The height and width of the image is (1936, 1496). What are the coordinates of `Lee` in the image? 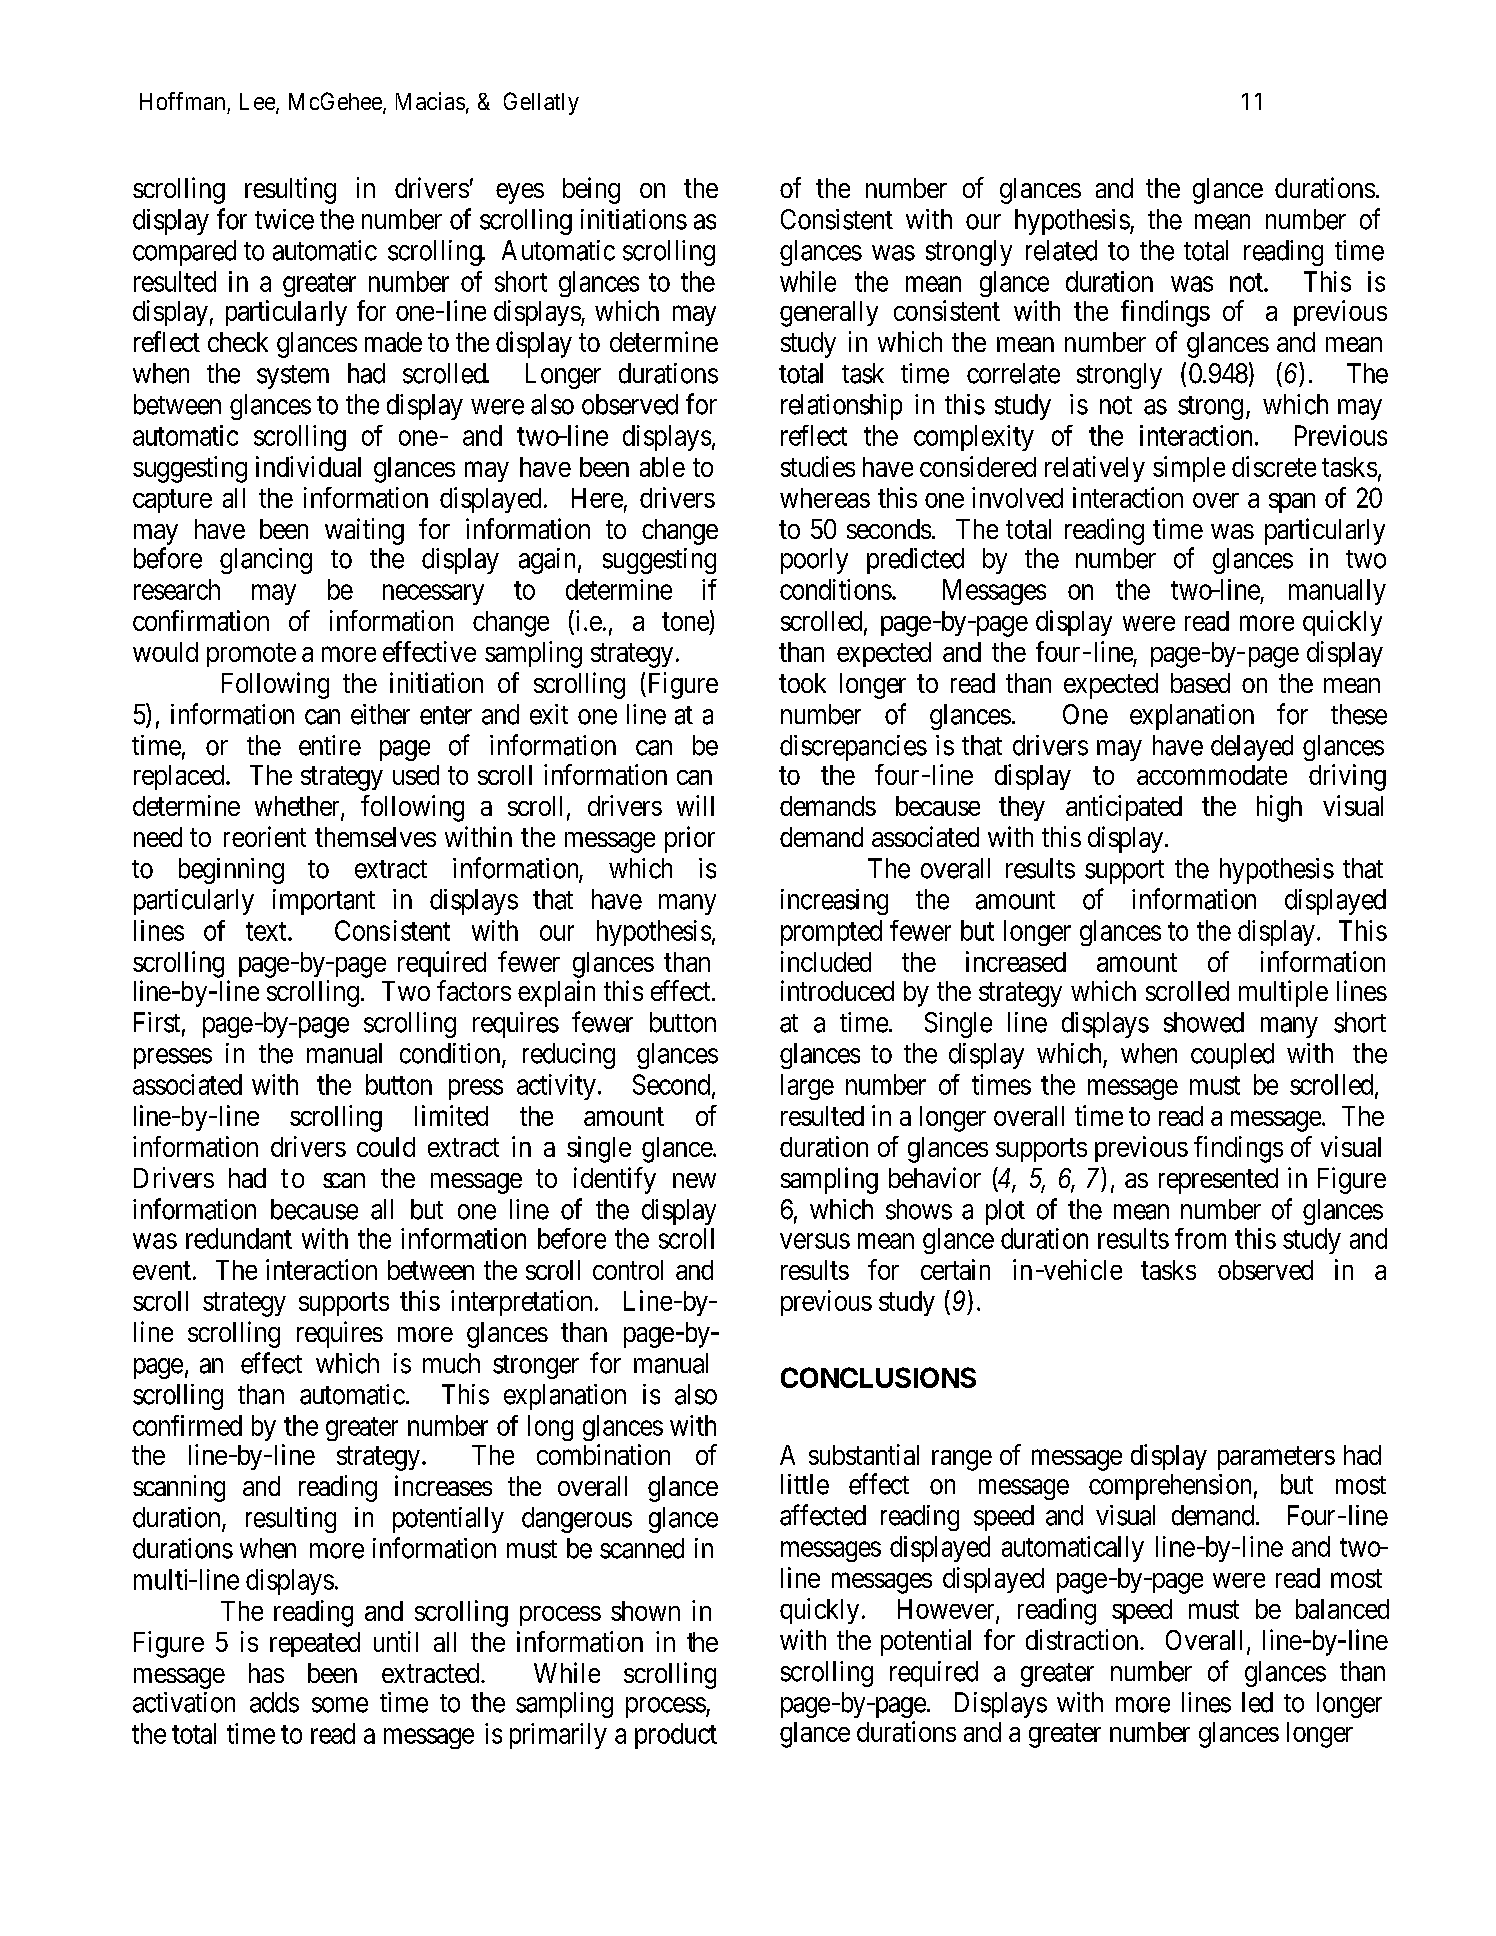 It's located at (258, 103).
